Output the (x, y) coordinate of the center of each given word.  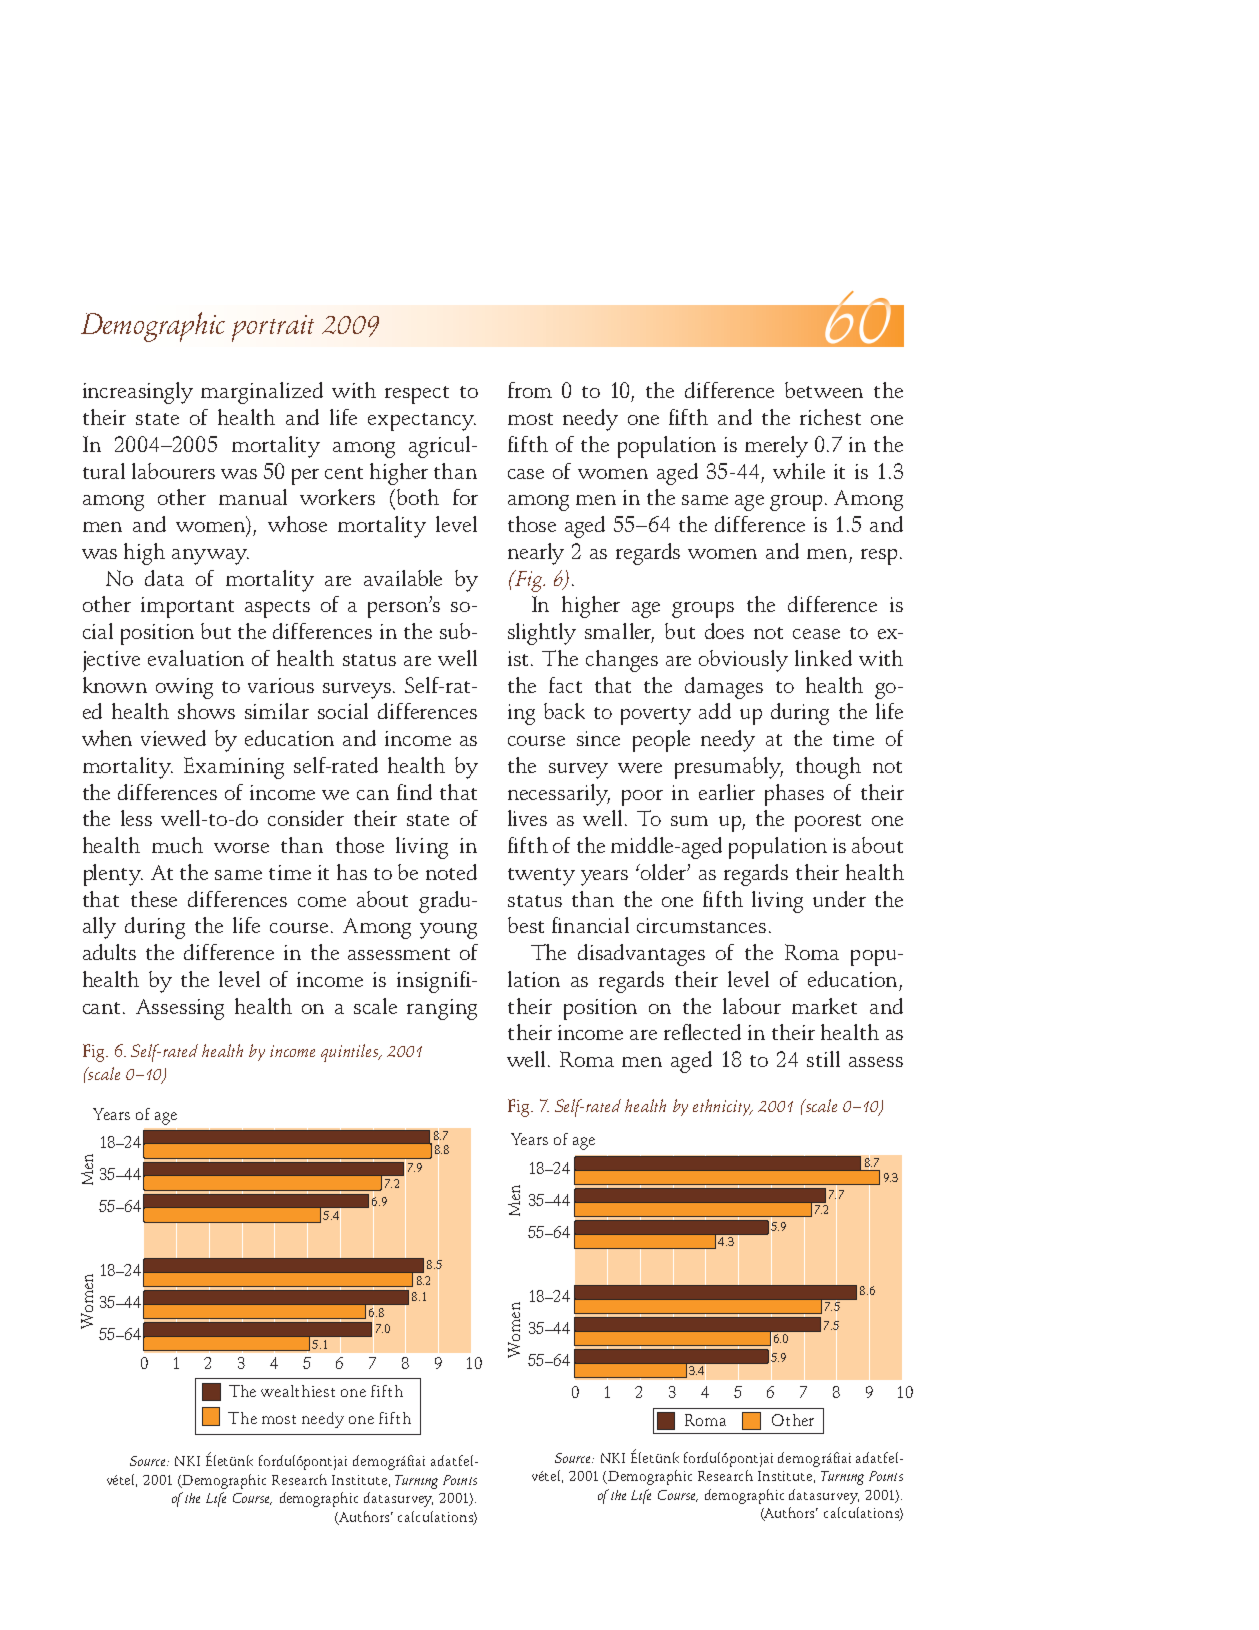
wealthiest (298, 1391)
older (663, 872)
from (530, 390)
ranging (442, 1009)
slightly (542, 634)
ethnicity (723, 1107)
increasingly (138, 393)
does (724, 631)
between (824, 390)
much (177, 845)
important (187, 607)
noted (451, 872)
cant (103, 1008)
